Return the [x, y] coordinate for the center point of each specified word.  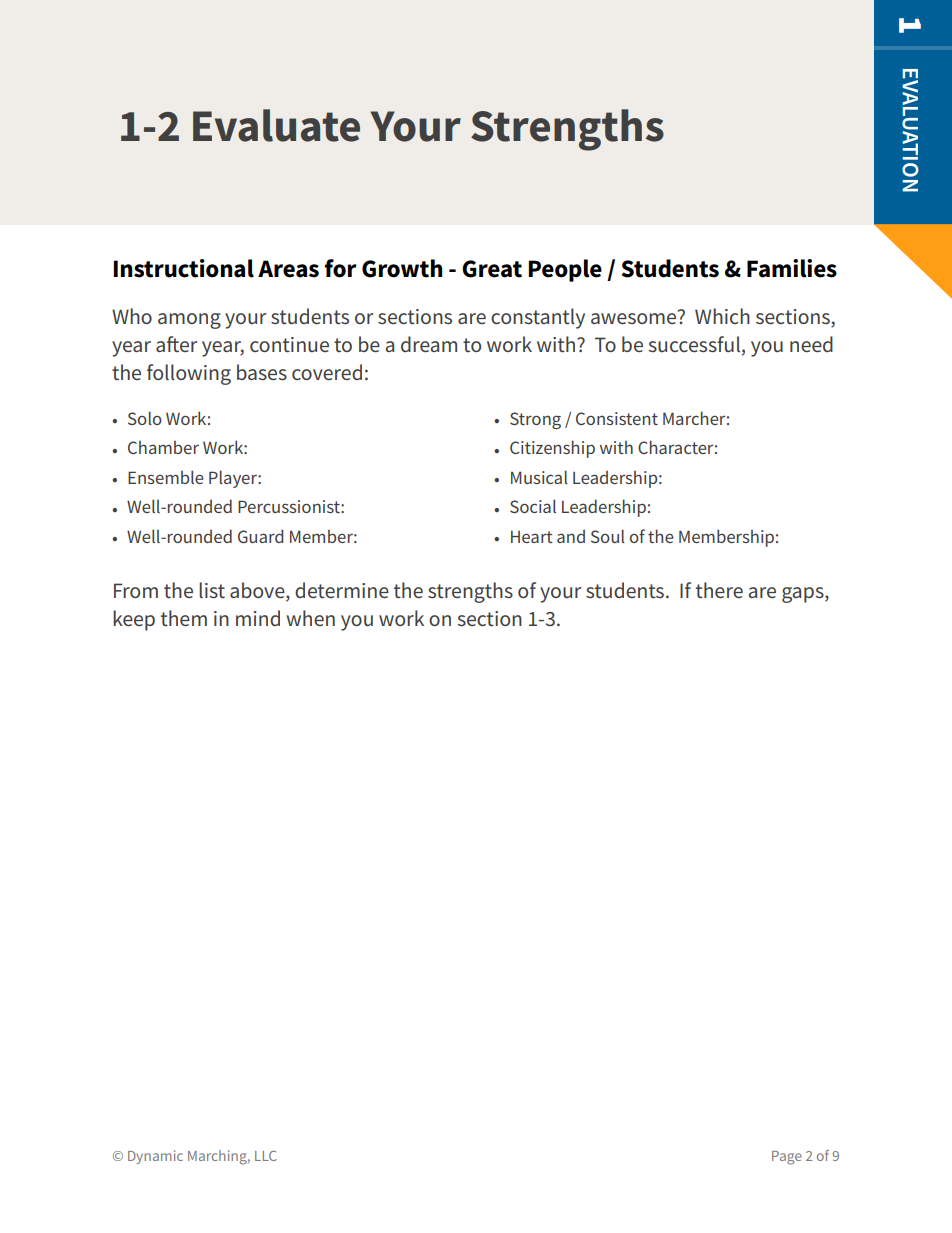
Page [787, 1158]
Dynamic [155, 1157]
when [310, 618]
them [184, 618]
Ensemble [166, 477]
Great [492, 269]
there [719, 590]
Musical [539, 477]
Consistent [617, 418]
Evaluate [276, 125]
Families [792, 268]
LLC [266, 1156]
